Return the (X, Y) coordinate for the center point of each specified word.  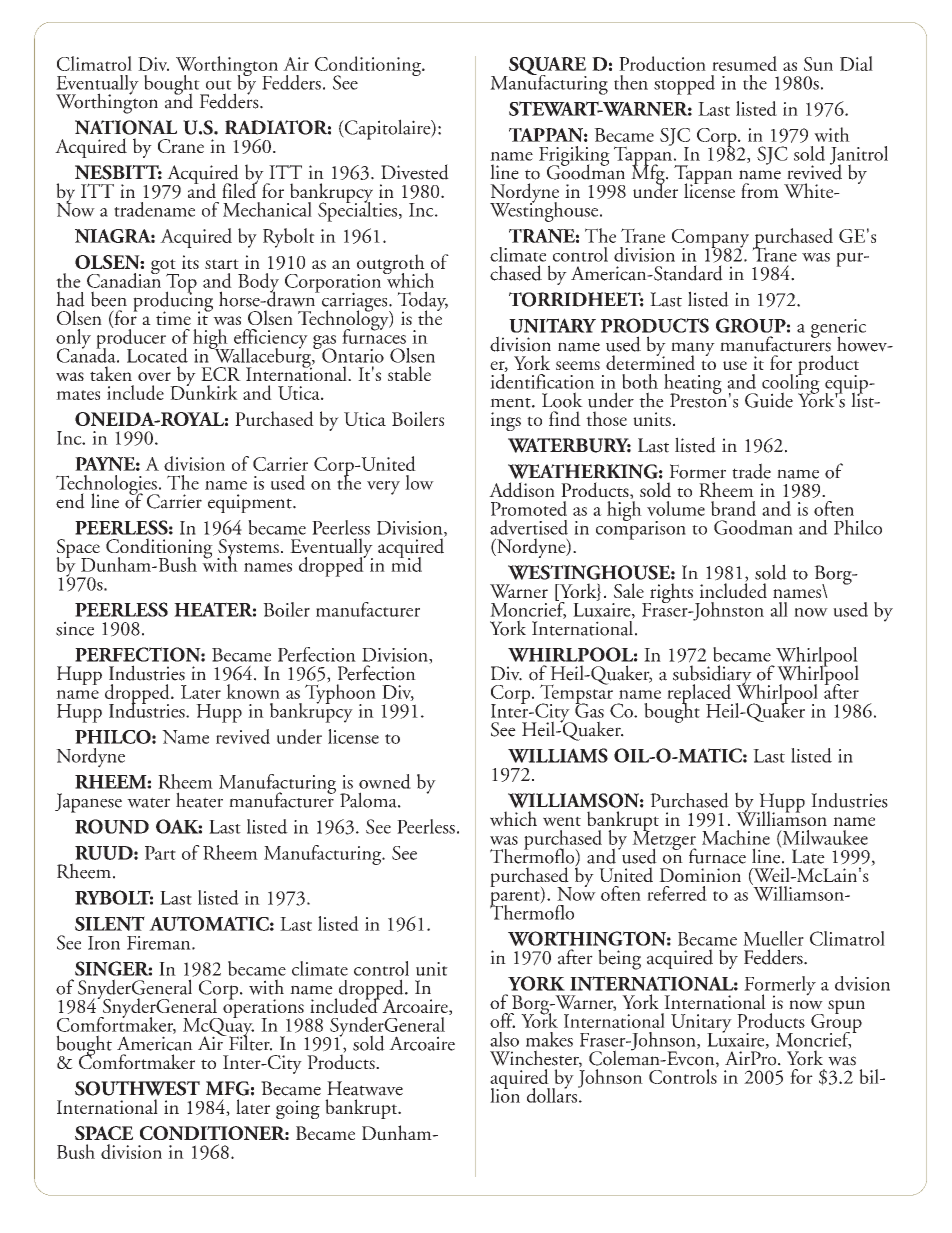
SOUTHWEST (137, 1088)
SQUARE (547, 67)
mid (406, 563)
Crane (181, 146)
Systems (248, 549)
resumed (744, 63)
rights (670, 594)
